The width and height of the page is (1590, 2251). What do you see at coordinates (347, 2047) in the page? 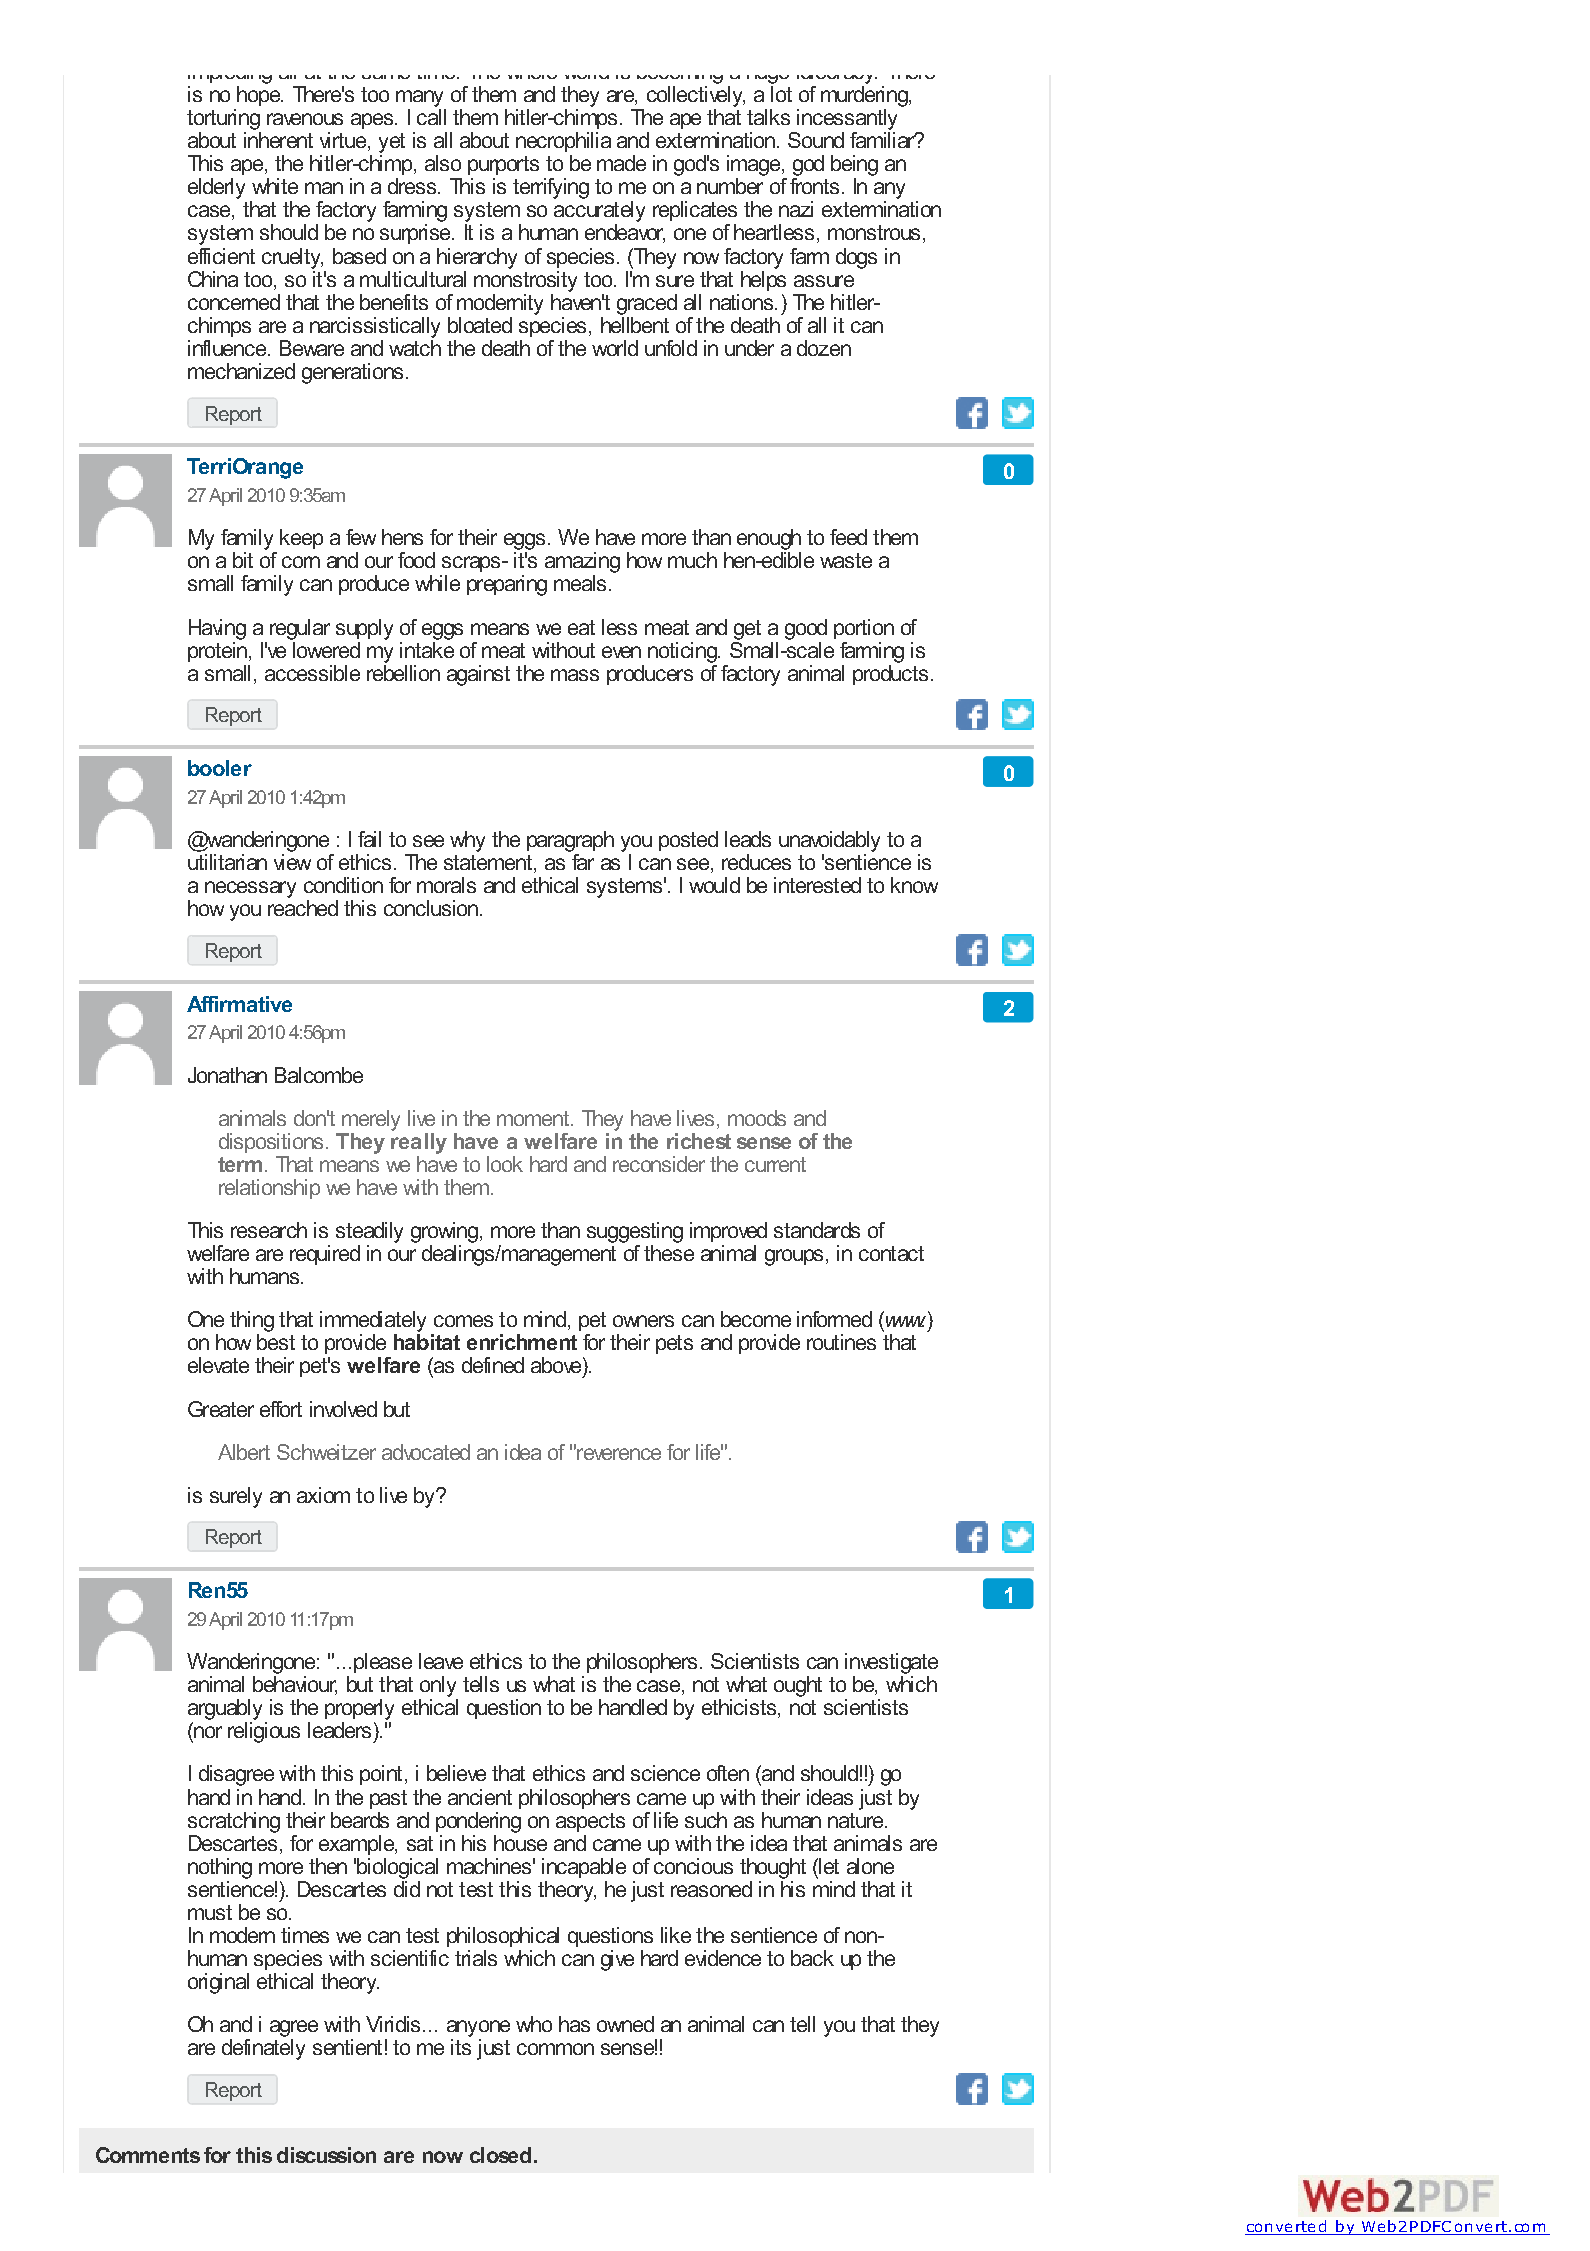
I see `sentient` at bounding box center [347, 2047].
